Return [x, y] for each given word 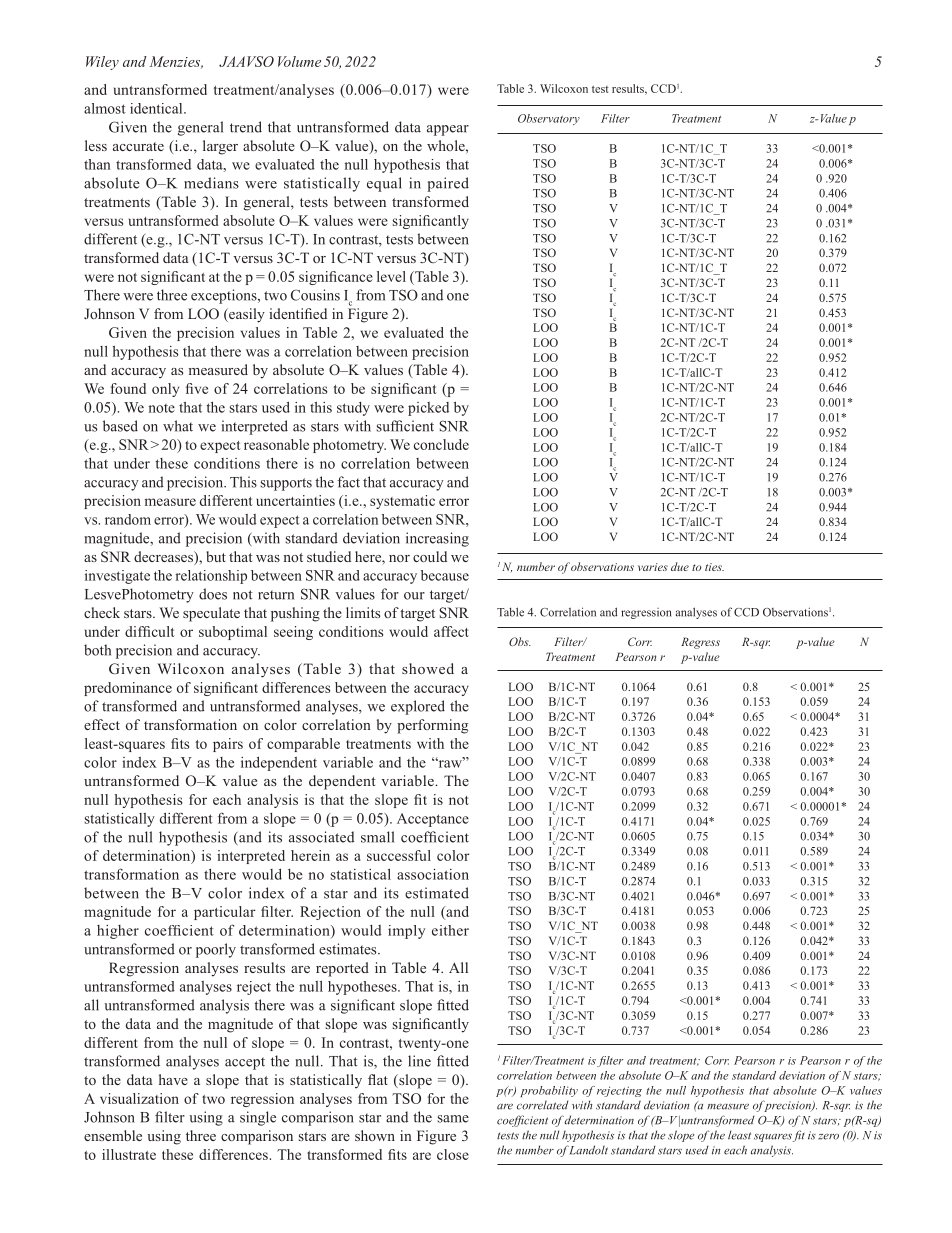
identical [157, 108]
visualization [139, 1098]
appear [448, 130]
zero [828, 1137]
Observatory [549, 119]
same [453, 1119]
